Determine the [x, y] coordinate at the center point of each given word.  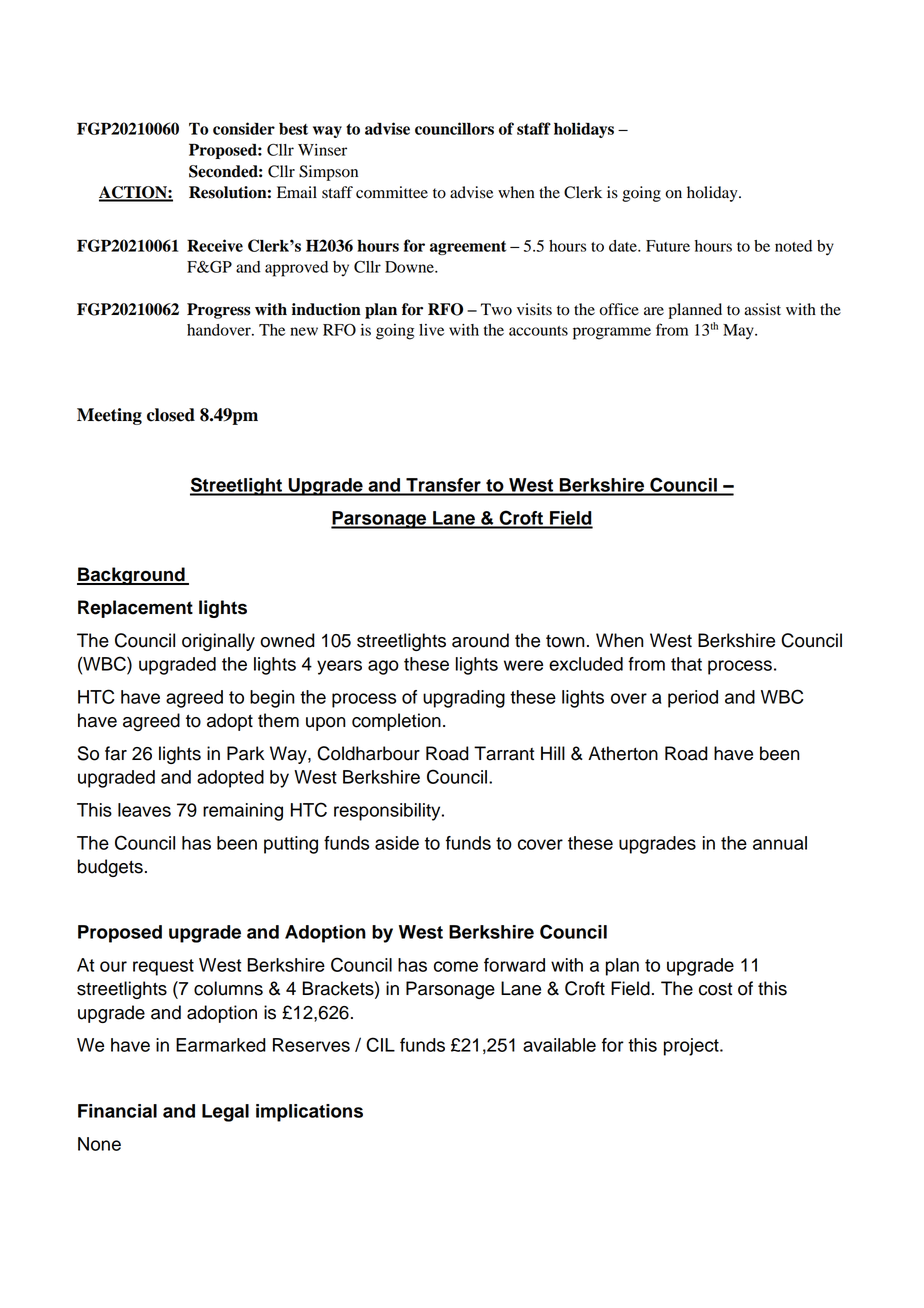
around [480, 640]
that [686, 664]
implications [309, 1113]
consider [244, 128]
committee [392, 192]
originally [218, 642]
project [692, 1047]
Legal [225, 1113]
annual [780, 843]
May [739, 332]
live [431, 330]
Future [668, 246]
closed [171, 415]
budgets [110, 868]
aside [397, 843]
